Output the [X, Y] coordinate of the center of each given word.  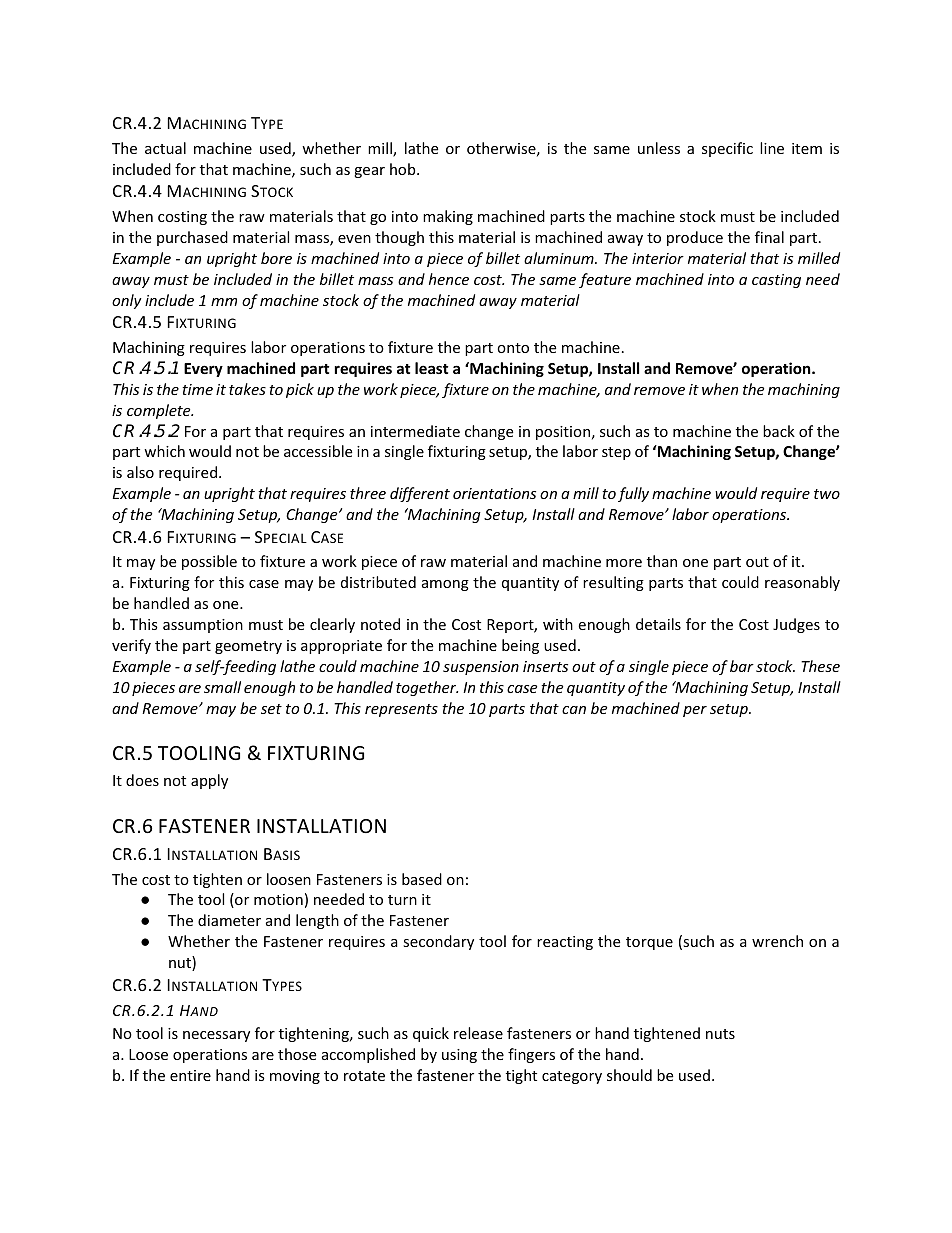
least [432, 368]
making [448, 217]
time [197, 389]
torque [649, 943]
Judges [796, 625]
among [445, 585]
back [779, 431]
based [422, 879]
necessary [216, 1036]
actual [165, 148]
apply [209, 781]
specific [727, 149]
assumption [203, 626]
